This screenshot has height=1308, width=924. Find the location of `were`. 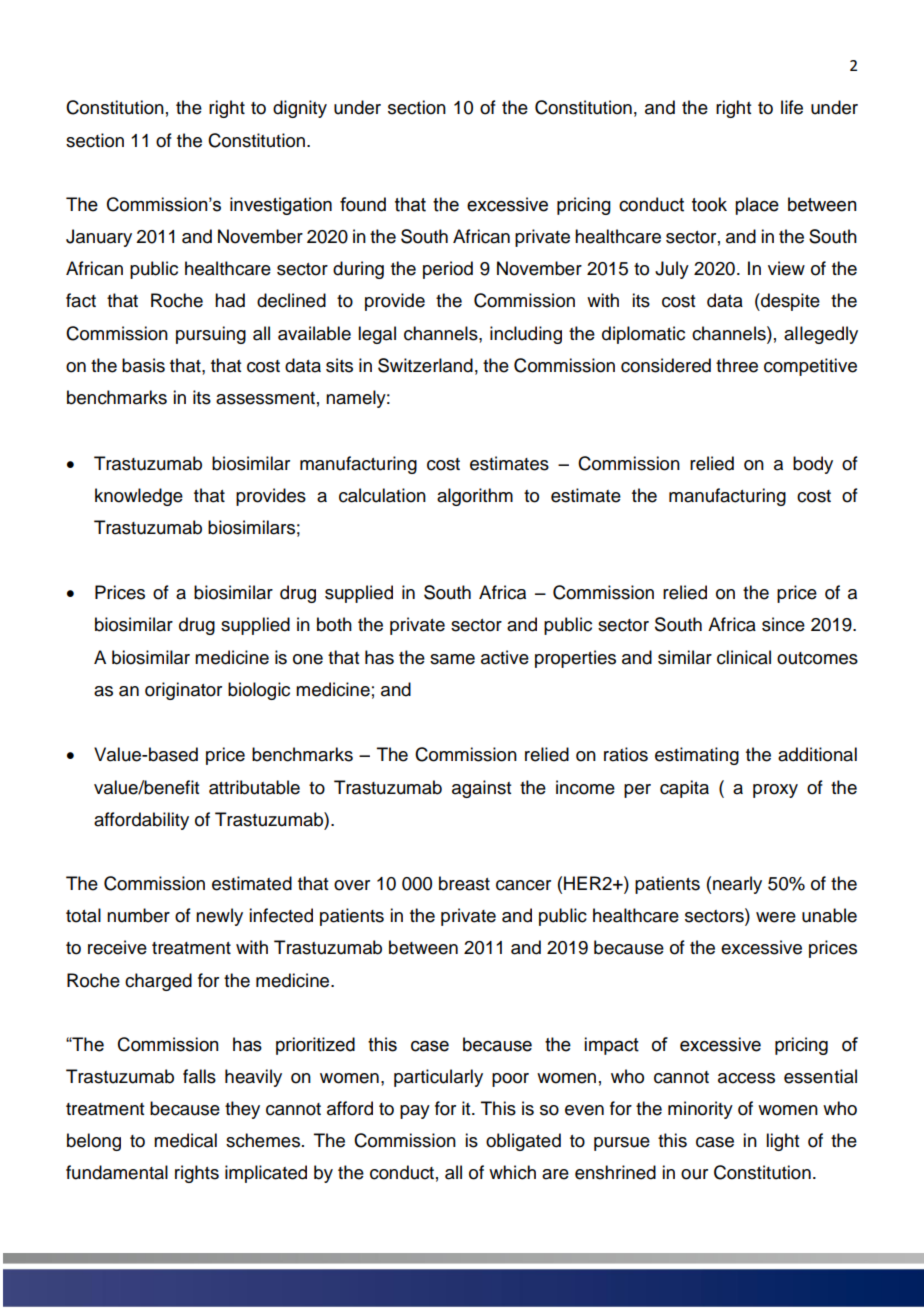

were is located at coordinates (776, 917).
